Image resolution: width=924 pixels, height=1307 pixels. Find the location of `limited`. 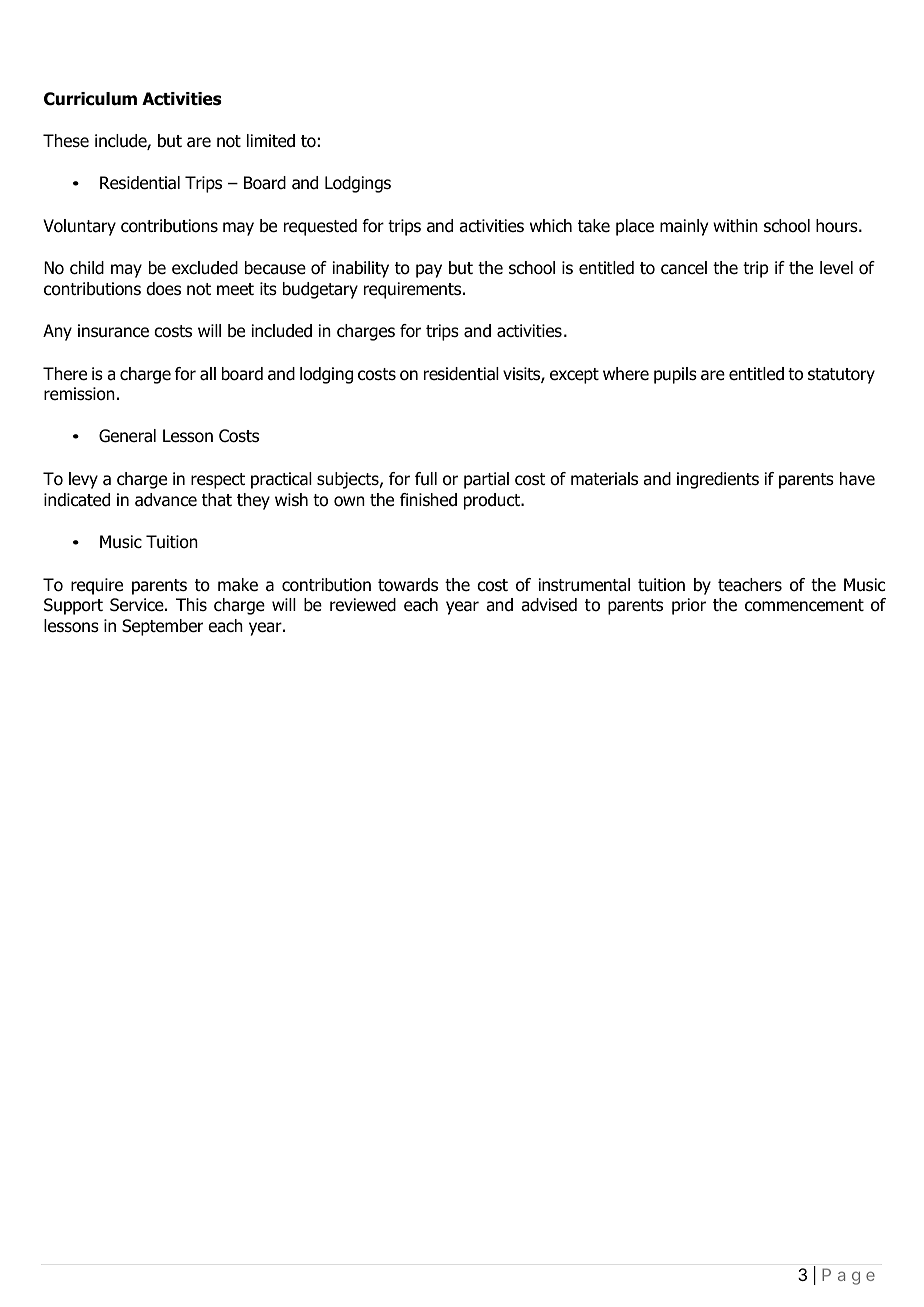

limited is located at coordinates (271, 141).
